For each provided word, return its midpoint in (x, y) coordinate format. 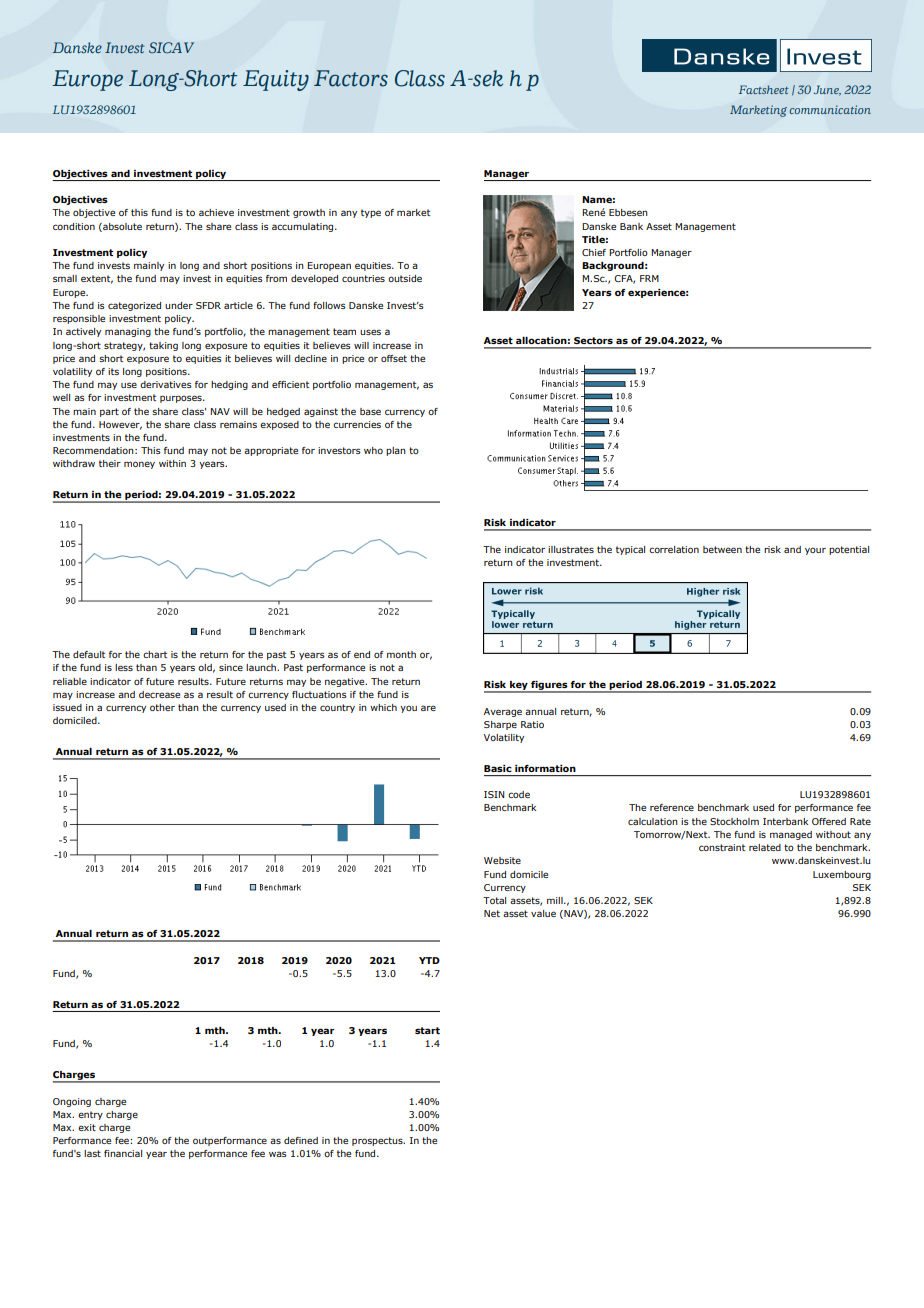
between (722, 549)
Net (492, 913)
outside (405, 278)
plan (396, 451)
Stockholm (734, 821)
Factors (351, 78)
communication (830, 109)
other (162, 707)
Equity (276, 80)
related (765, 847)
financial (123, 1153)
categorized (134, 306)
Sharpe (500, 725)
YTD (429, 960)
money (139, 465)
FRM (649, 278)
